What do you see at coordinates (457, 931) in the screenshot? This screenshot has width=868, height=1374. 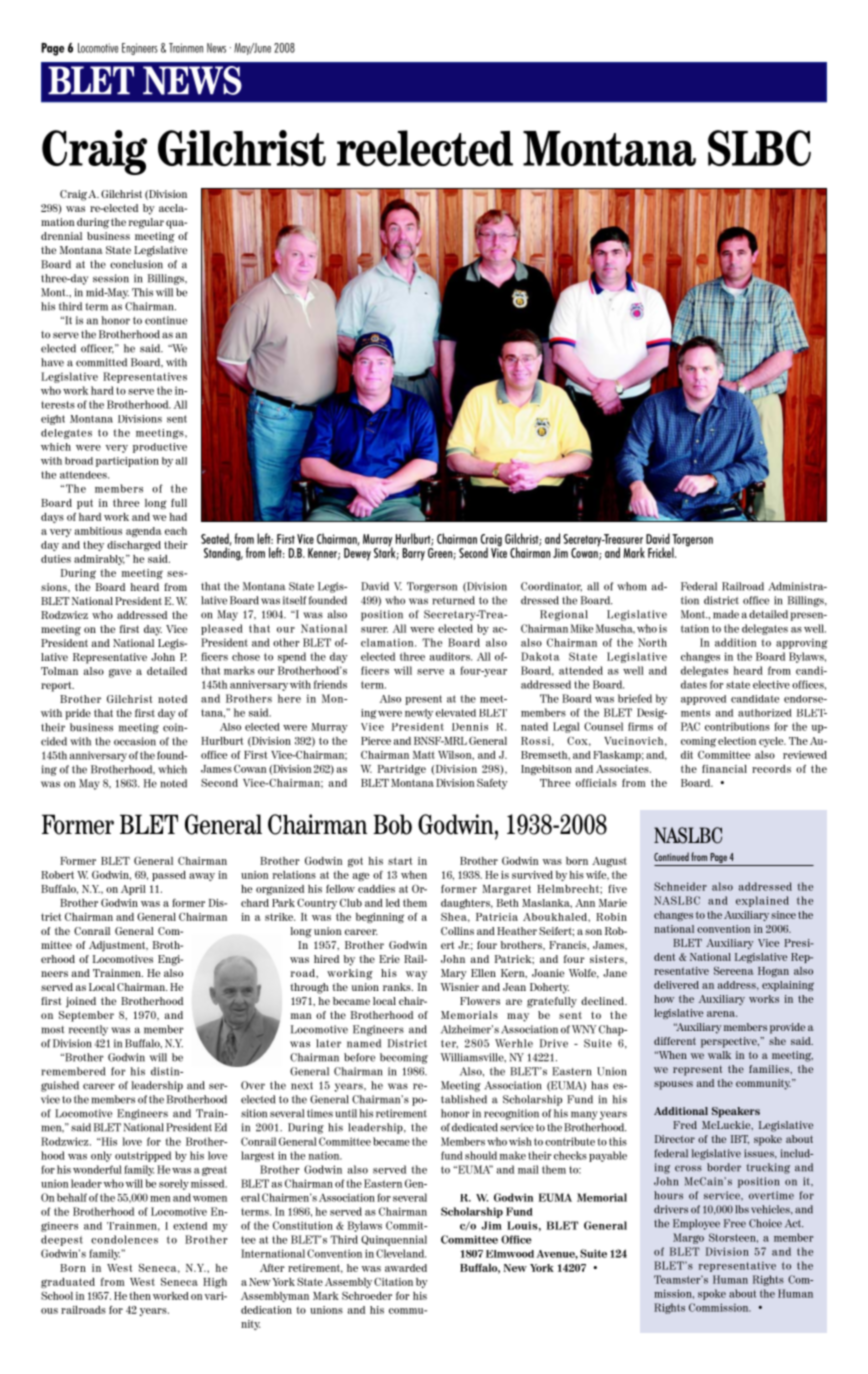 I see `Collins` at bounding box center [457, 931].
